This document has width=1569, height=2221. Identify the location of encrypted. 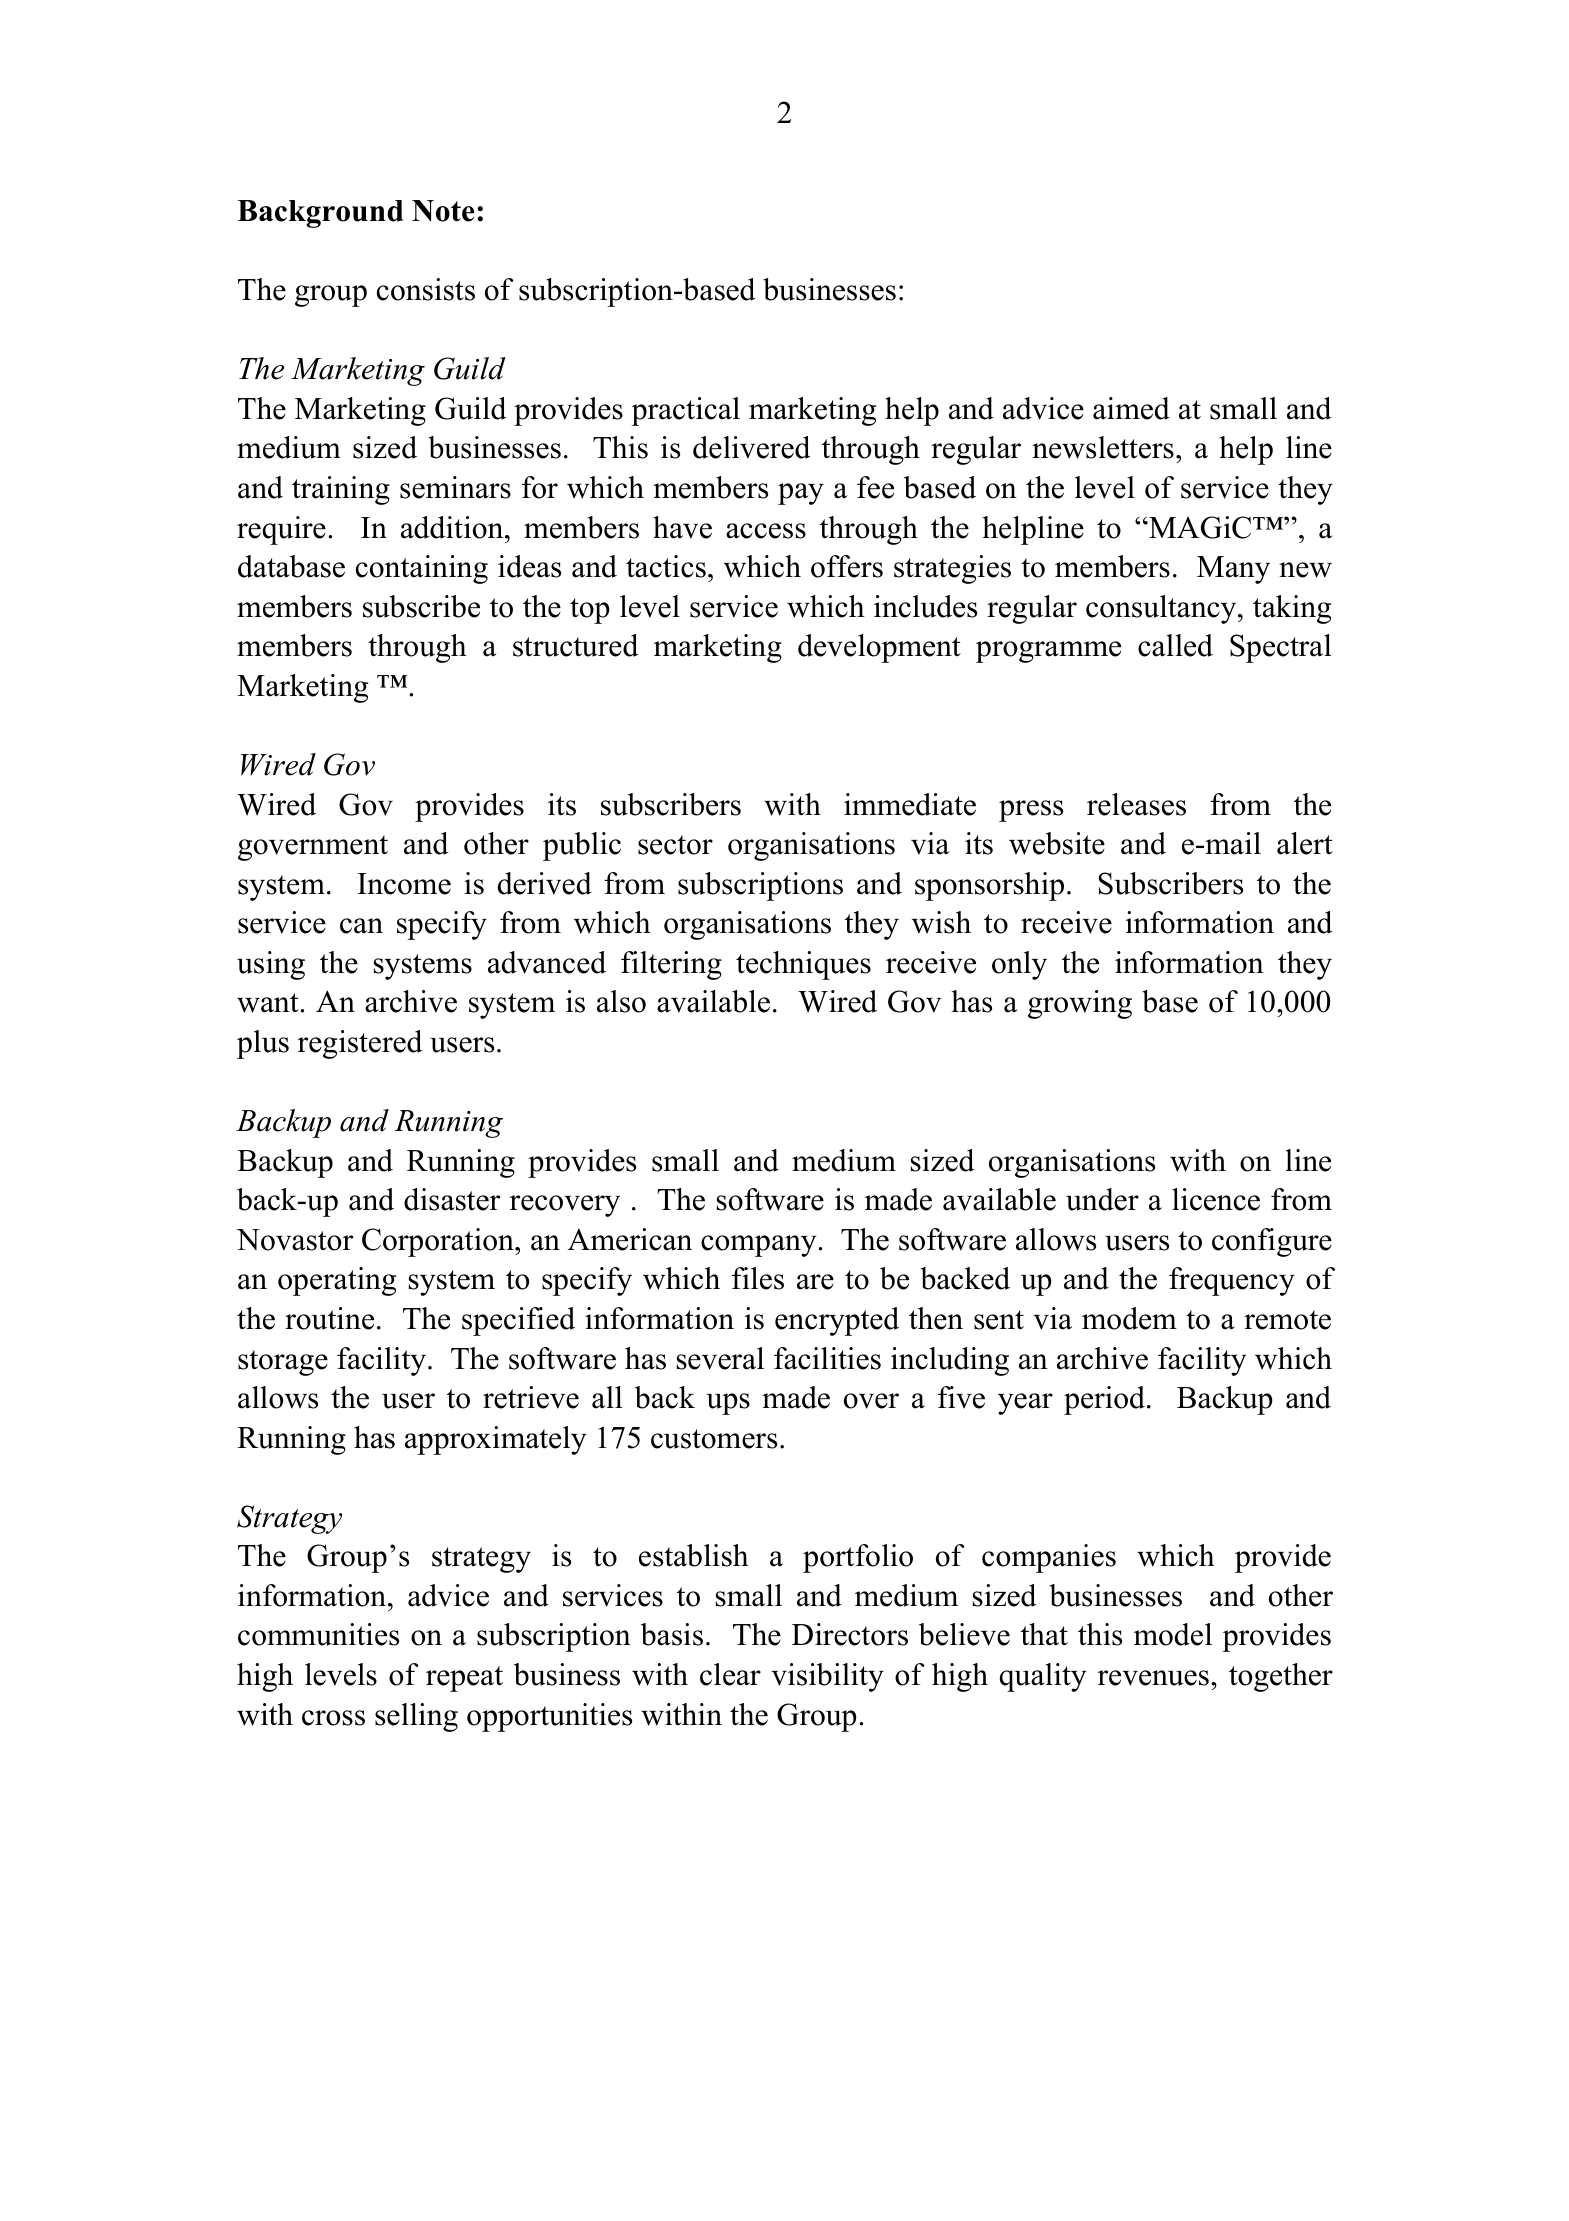
(837, 1321).
